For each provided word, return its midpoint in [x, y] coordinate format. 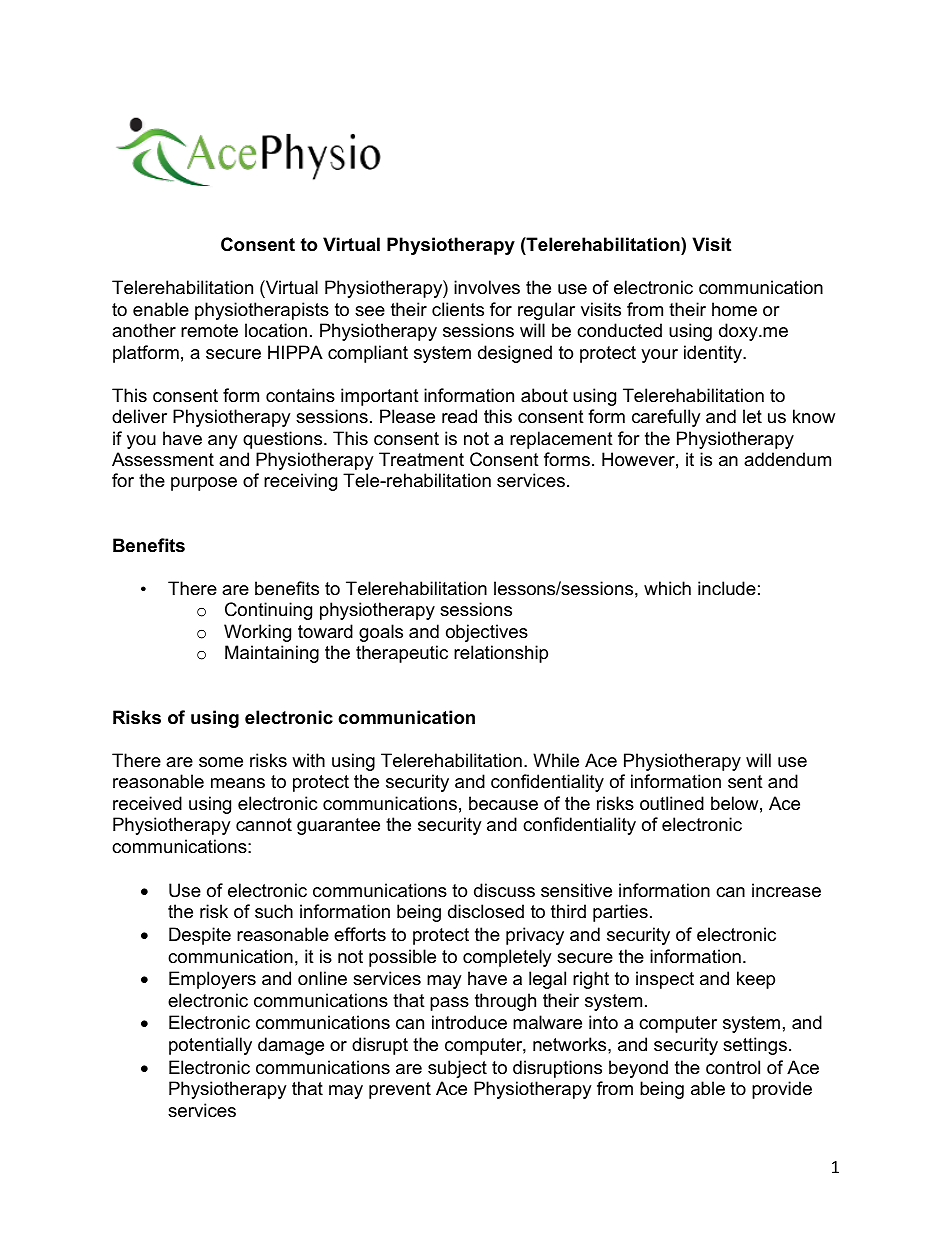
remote [209, 331]
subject [457, 1069]
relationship [501, 654]
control [733, 1067]
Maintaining [272, 654]
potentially [210, 1046]
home [734, 309]
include [727, 588]
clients [458, 309]
